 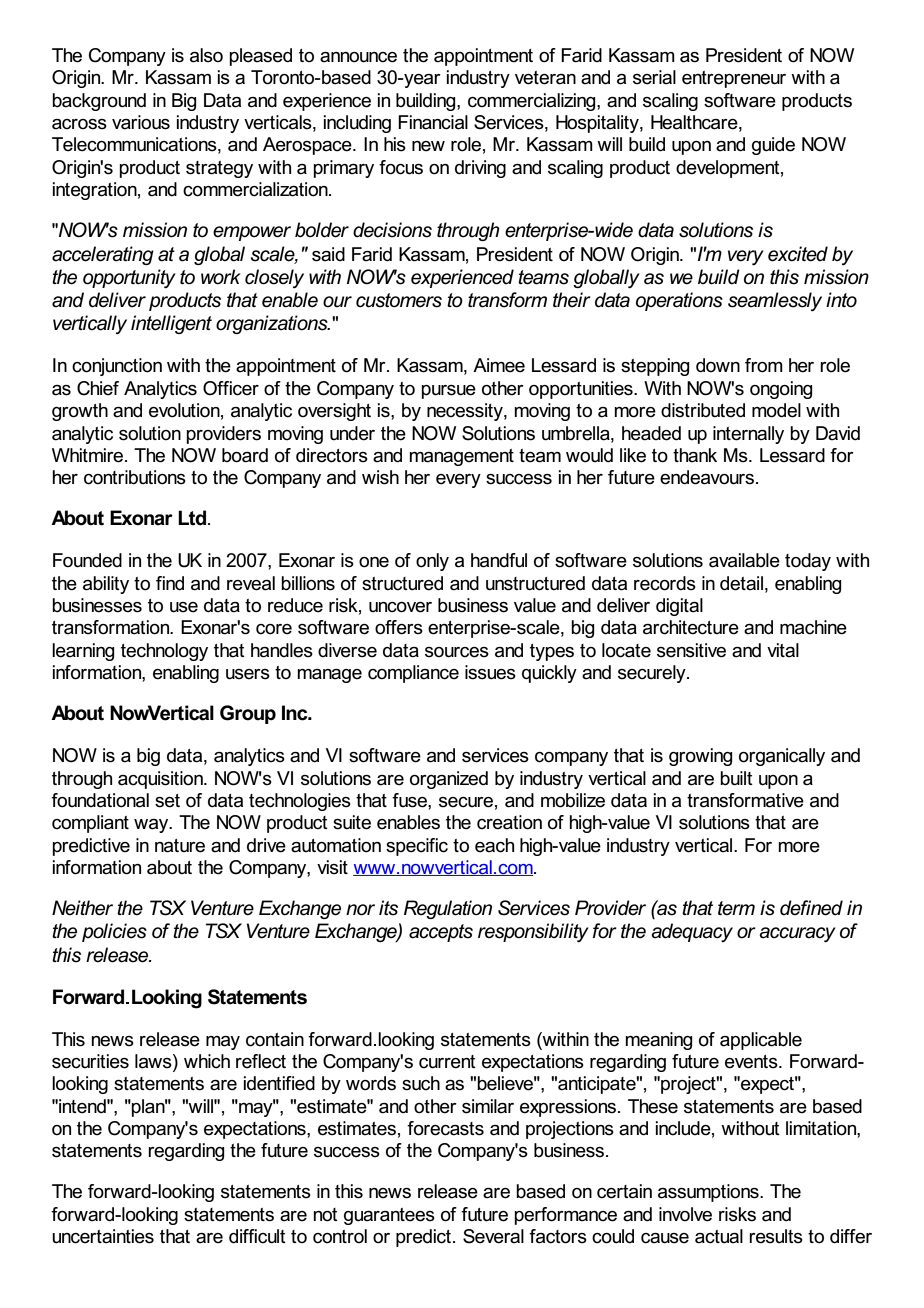 What do you see at coordinates (141, 122) in the screenshot?
I see `various` at bounding box center [141, 122].
